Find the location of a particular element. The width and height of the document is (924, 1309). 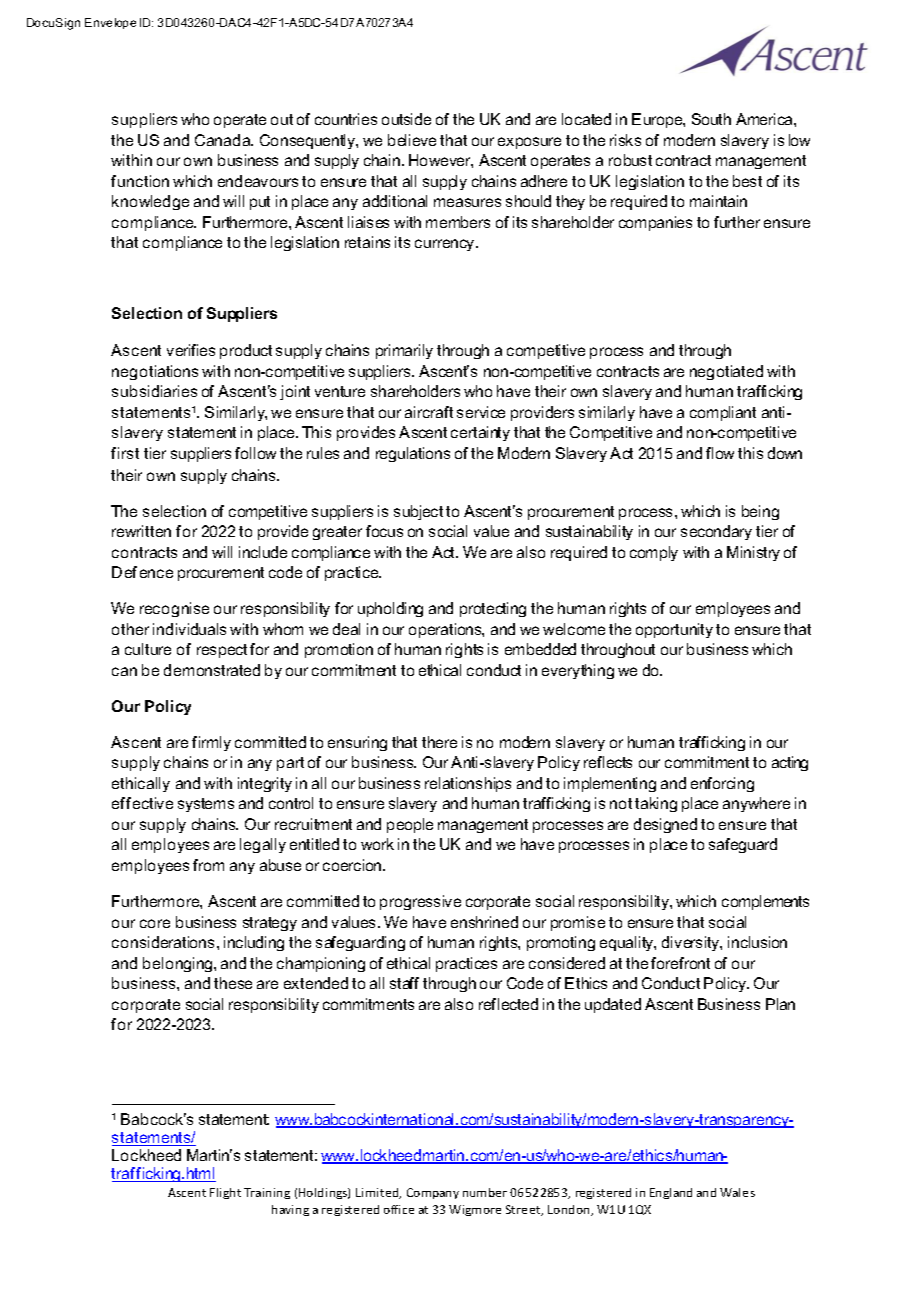

South is located at coordinates (711, 119).
